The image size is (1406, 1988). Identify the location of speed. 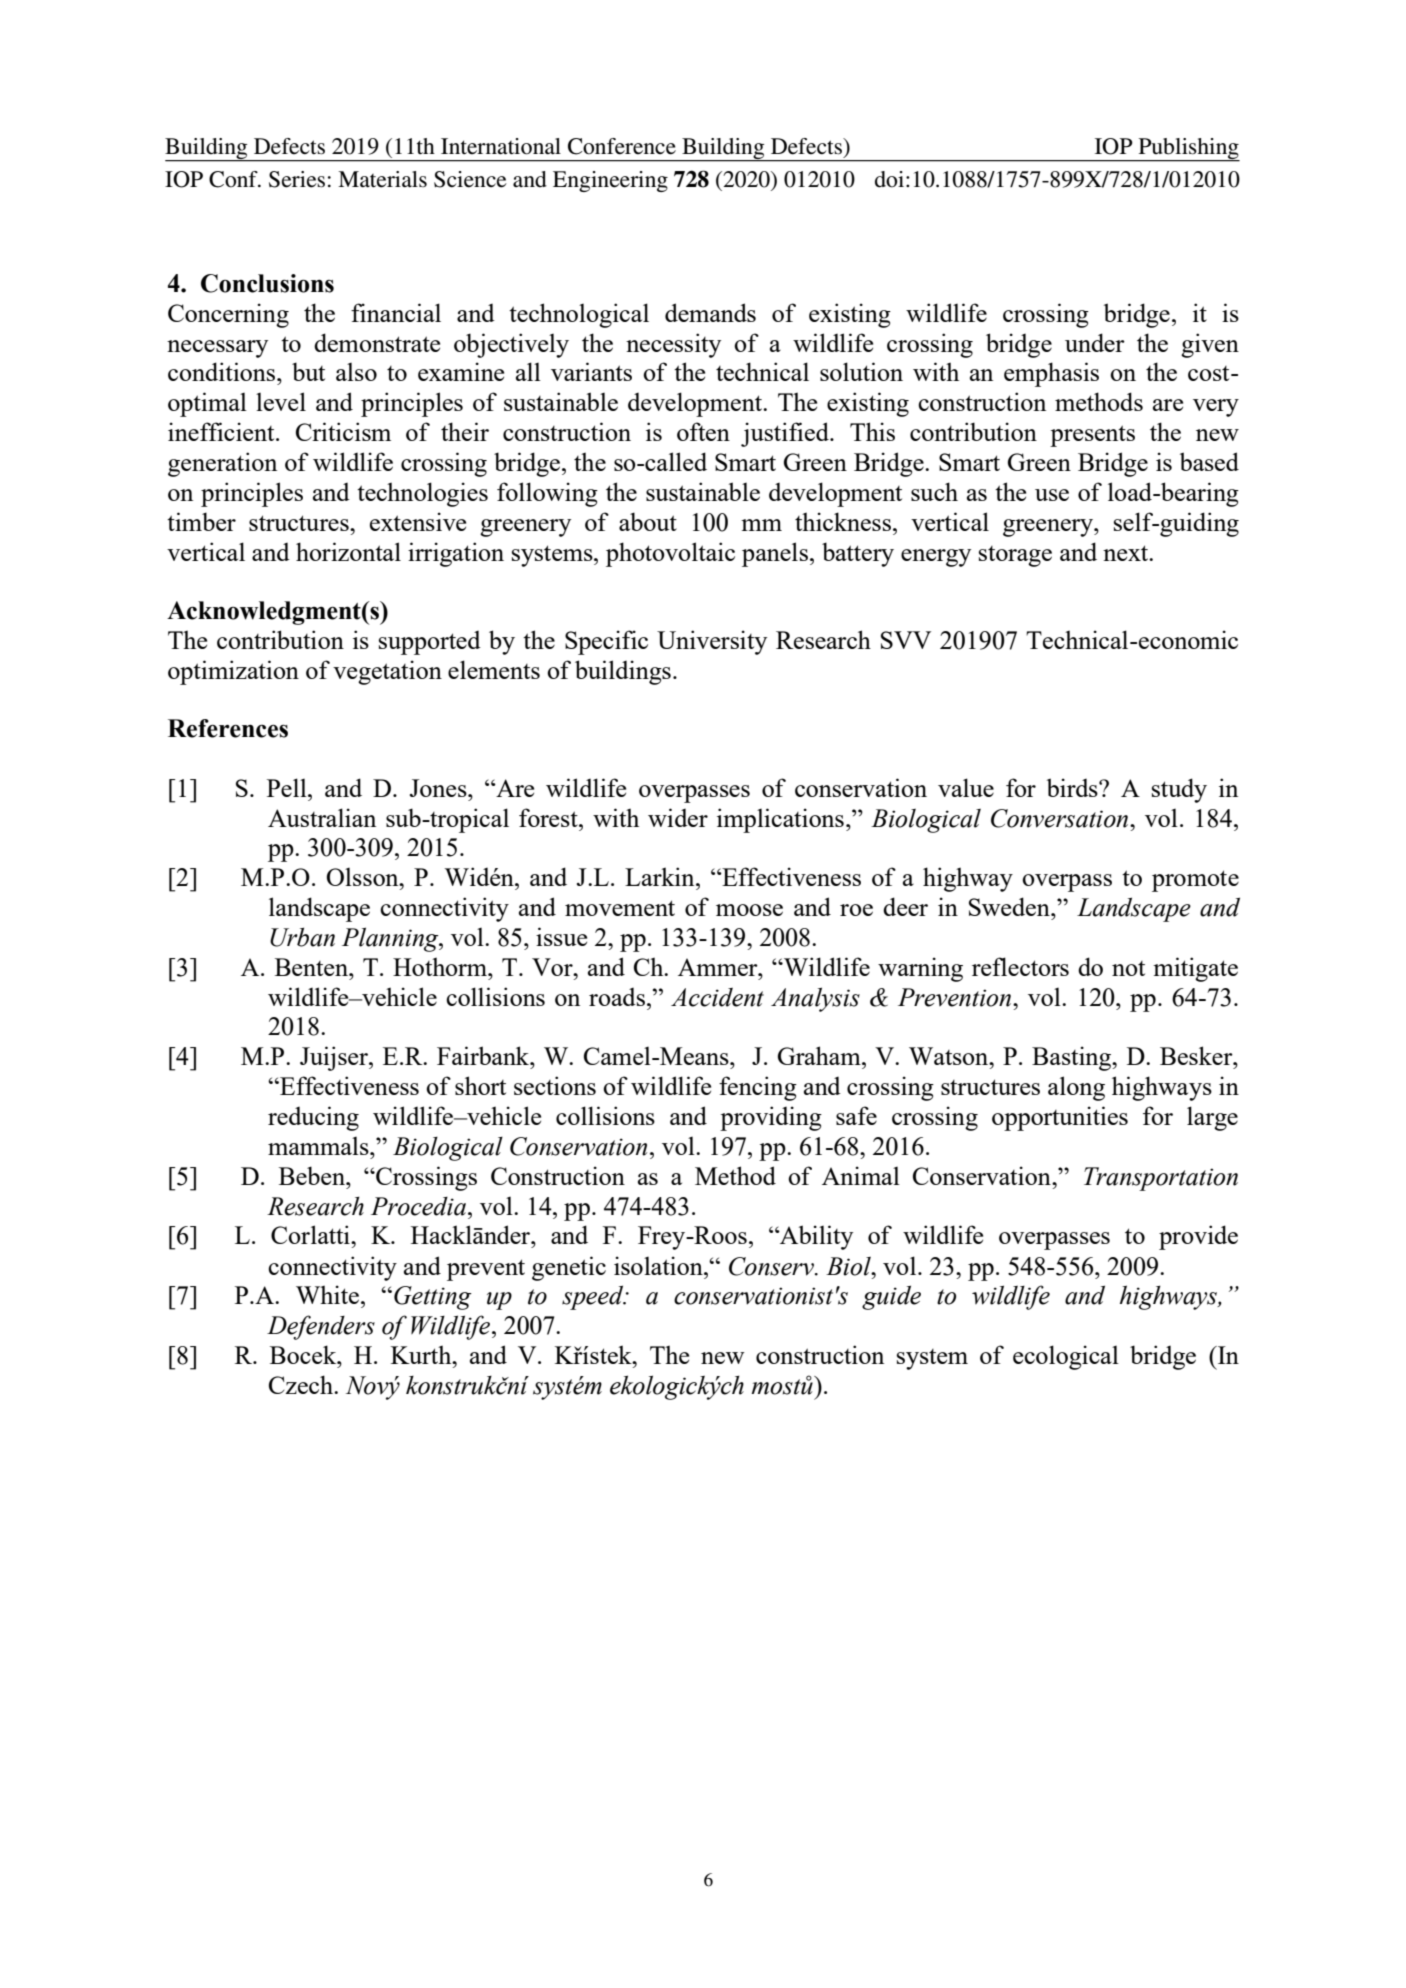
(594, 1297).
